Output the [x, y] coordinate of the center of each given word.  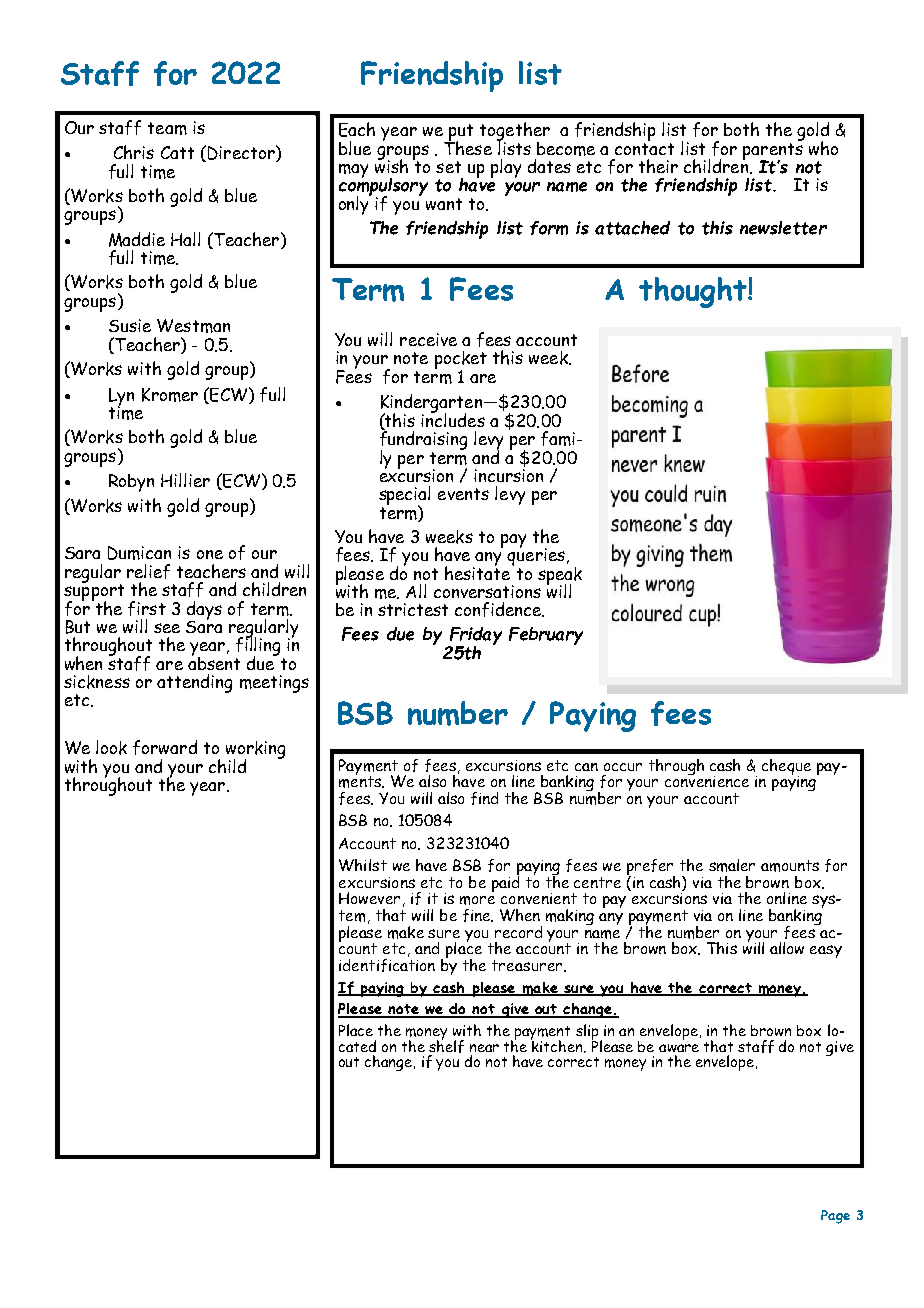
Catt [177, 152]
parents [773, 151]
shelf [446, 1045]
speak [560, 575]
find [484, 798]
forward [165, 747]
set [448, 167]
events [463, 494]
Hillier [185, 480]
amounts [790, 866]
